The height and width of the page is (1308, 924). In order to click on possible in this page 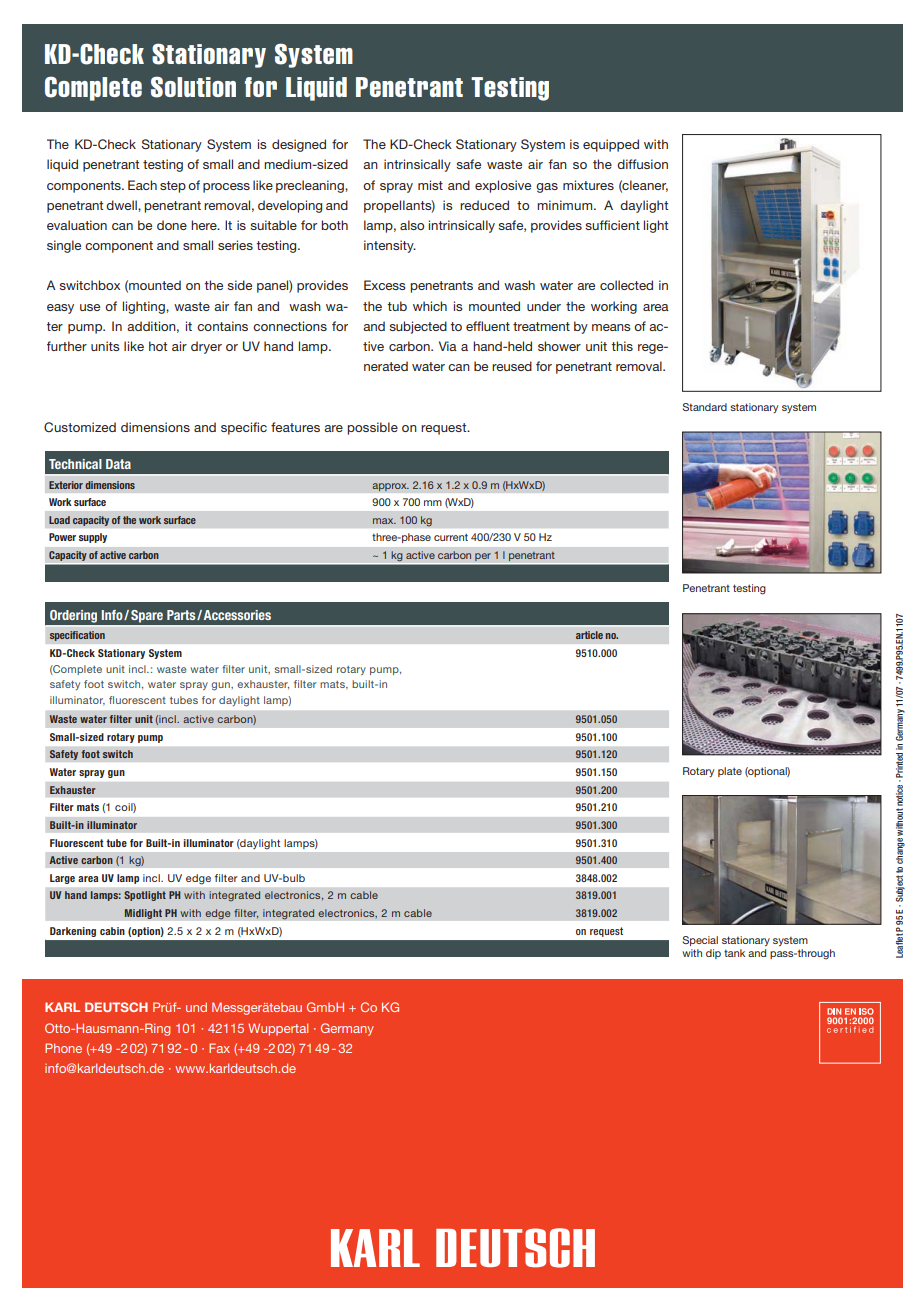, I will do `click(372, 428)`.
